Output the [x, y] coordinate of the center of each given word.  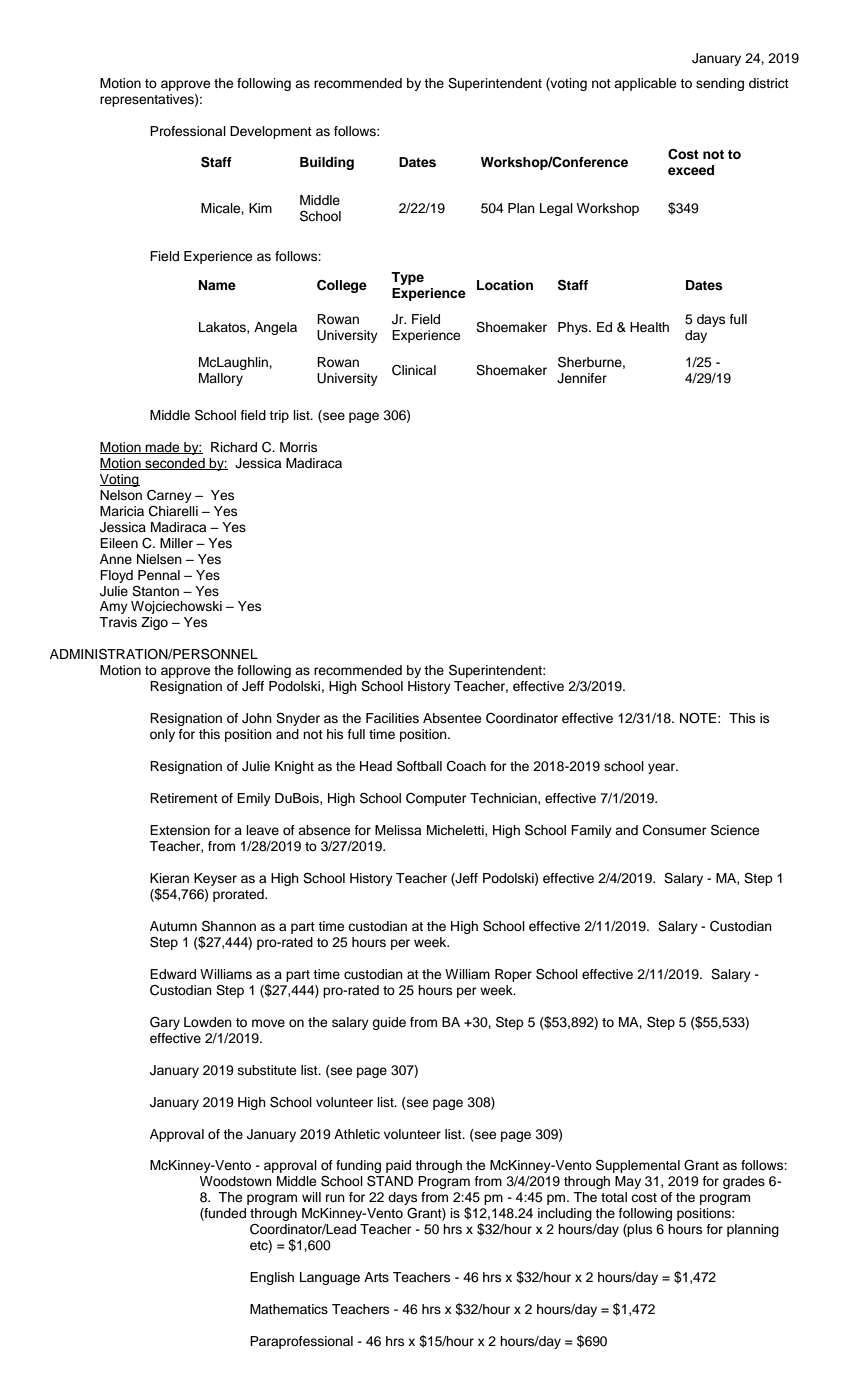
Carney [169, 496]
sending [720, 84]
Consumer [674, 830]
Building [327, 163]
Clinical [414, 370]
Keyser [215, 879]
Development [271, 132]
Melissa [398, 830]
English [272, 1278]
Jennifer [582, 378]
